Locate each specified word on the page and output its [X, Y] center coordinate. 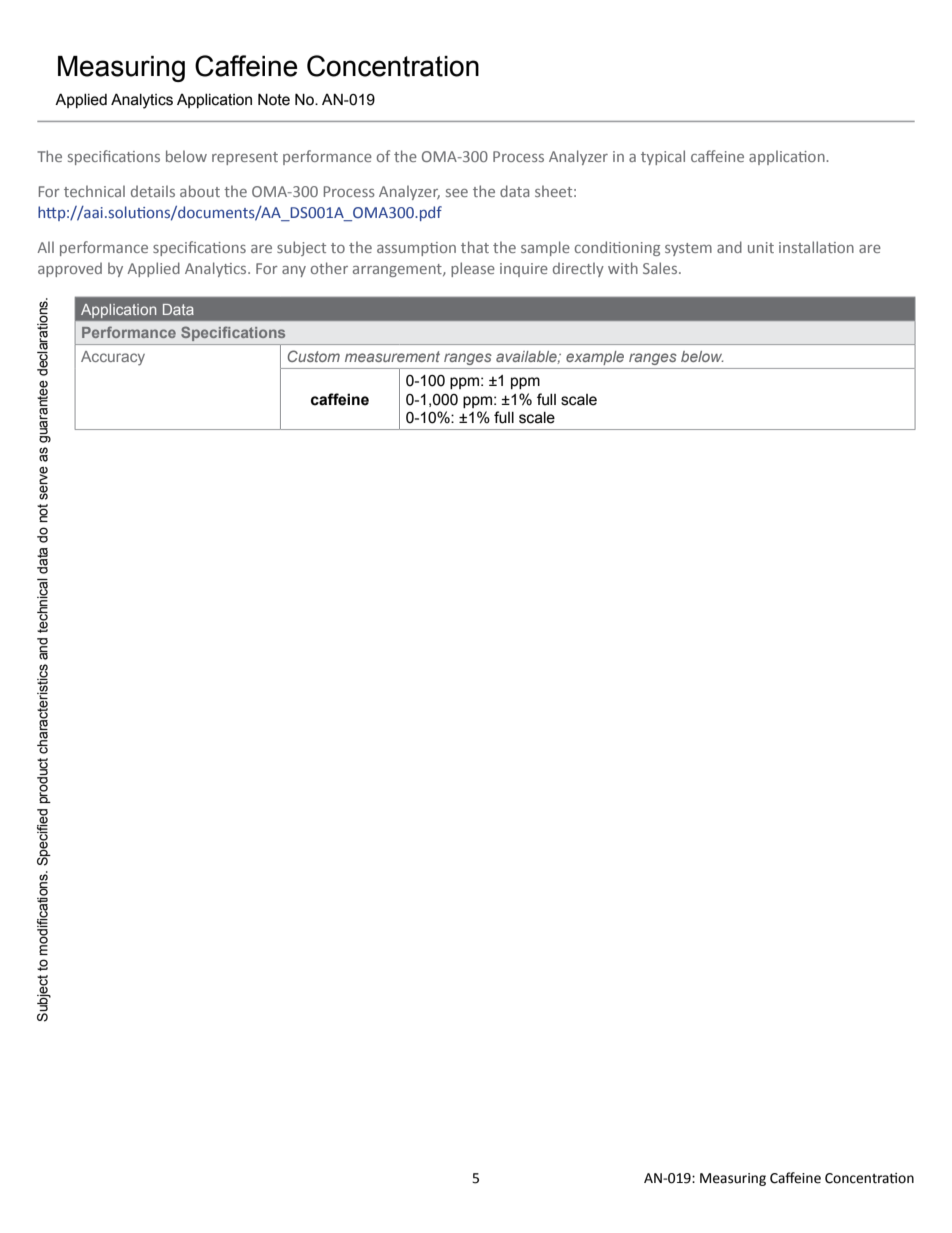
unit [761, 247]
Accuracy [113, 358]
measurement [392, 356]
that [475, 247]
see [457, 193]
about [200, 191]
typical [663, 157]
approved [70, 269]
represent [245, 158]
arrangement [398, 270]
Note [274, 99]
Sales [661, 268]
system [688, 249]
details [153, 191]
